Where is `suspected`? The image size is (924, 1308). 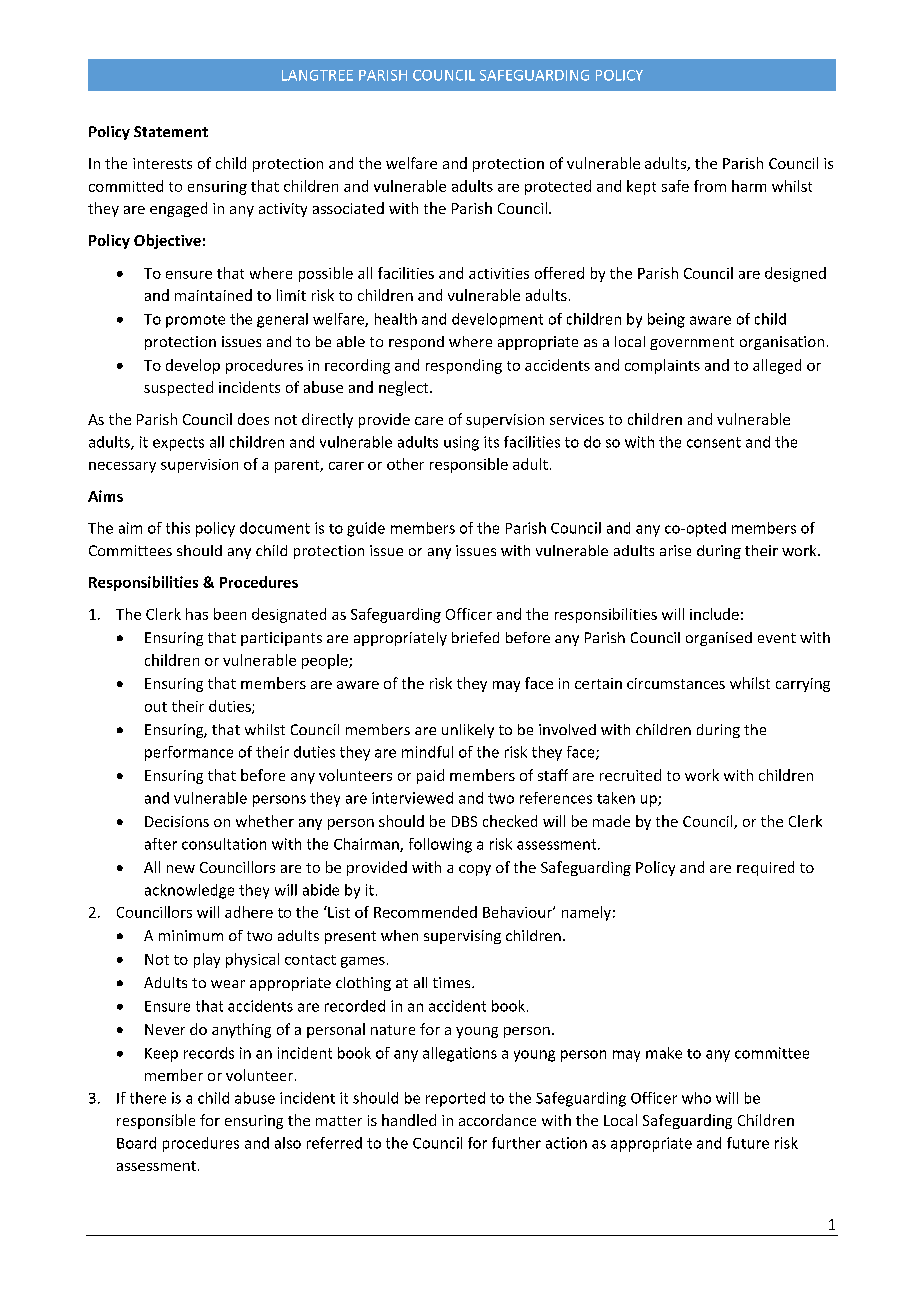
suspected is located at coordinates (178, 388).
